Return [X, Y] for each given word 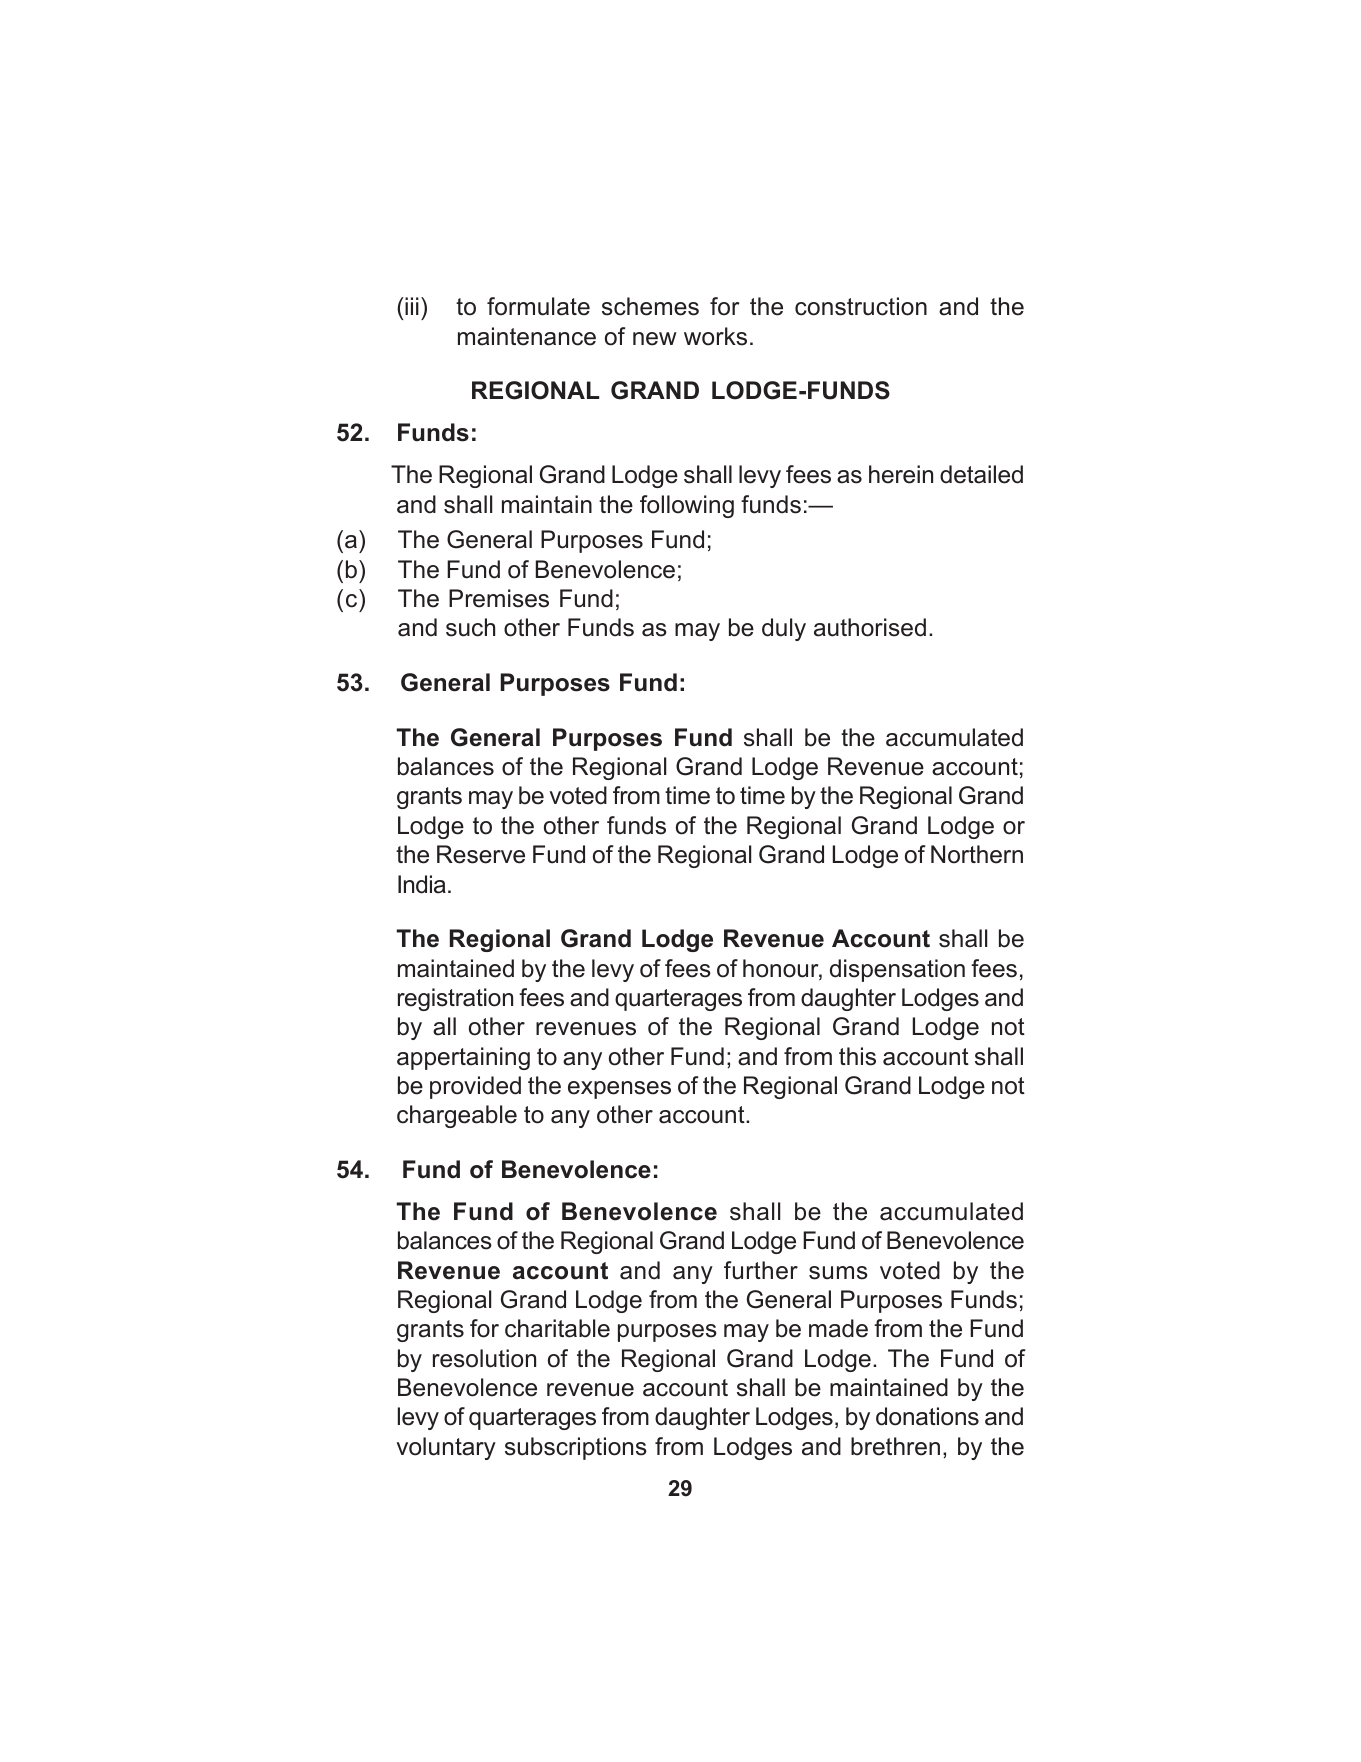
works [715, 336]
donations [927, 1416]
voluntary [446, 1448]
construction [861, 306]
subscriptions [576, 1448]
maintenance [527, 336]
